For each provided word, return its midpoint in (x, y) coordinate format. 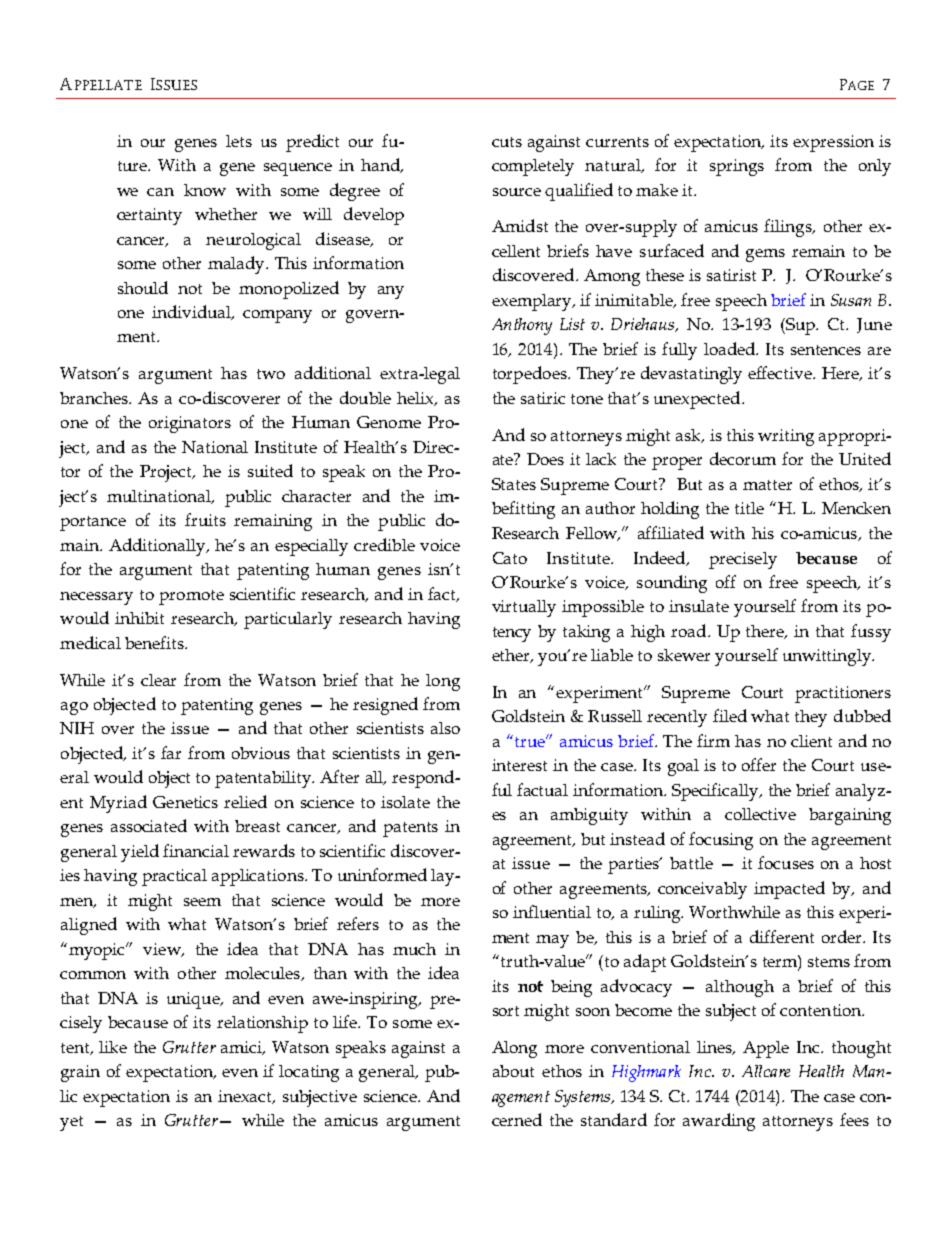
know (205, 190)
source (517, 192)
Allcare (766, 1071)
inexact (246, 1097)
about (513, 1071)
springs (737, 167)
